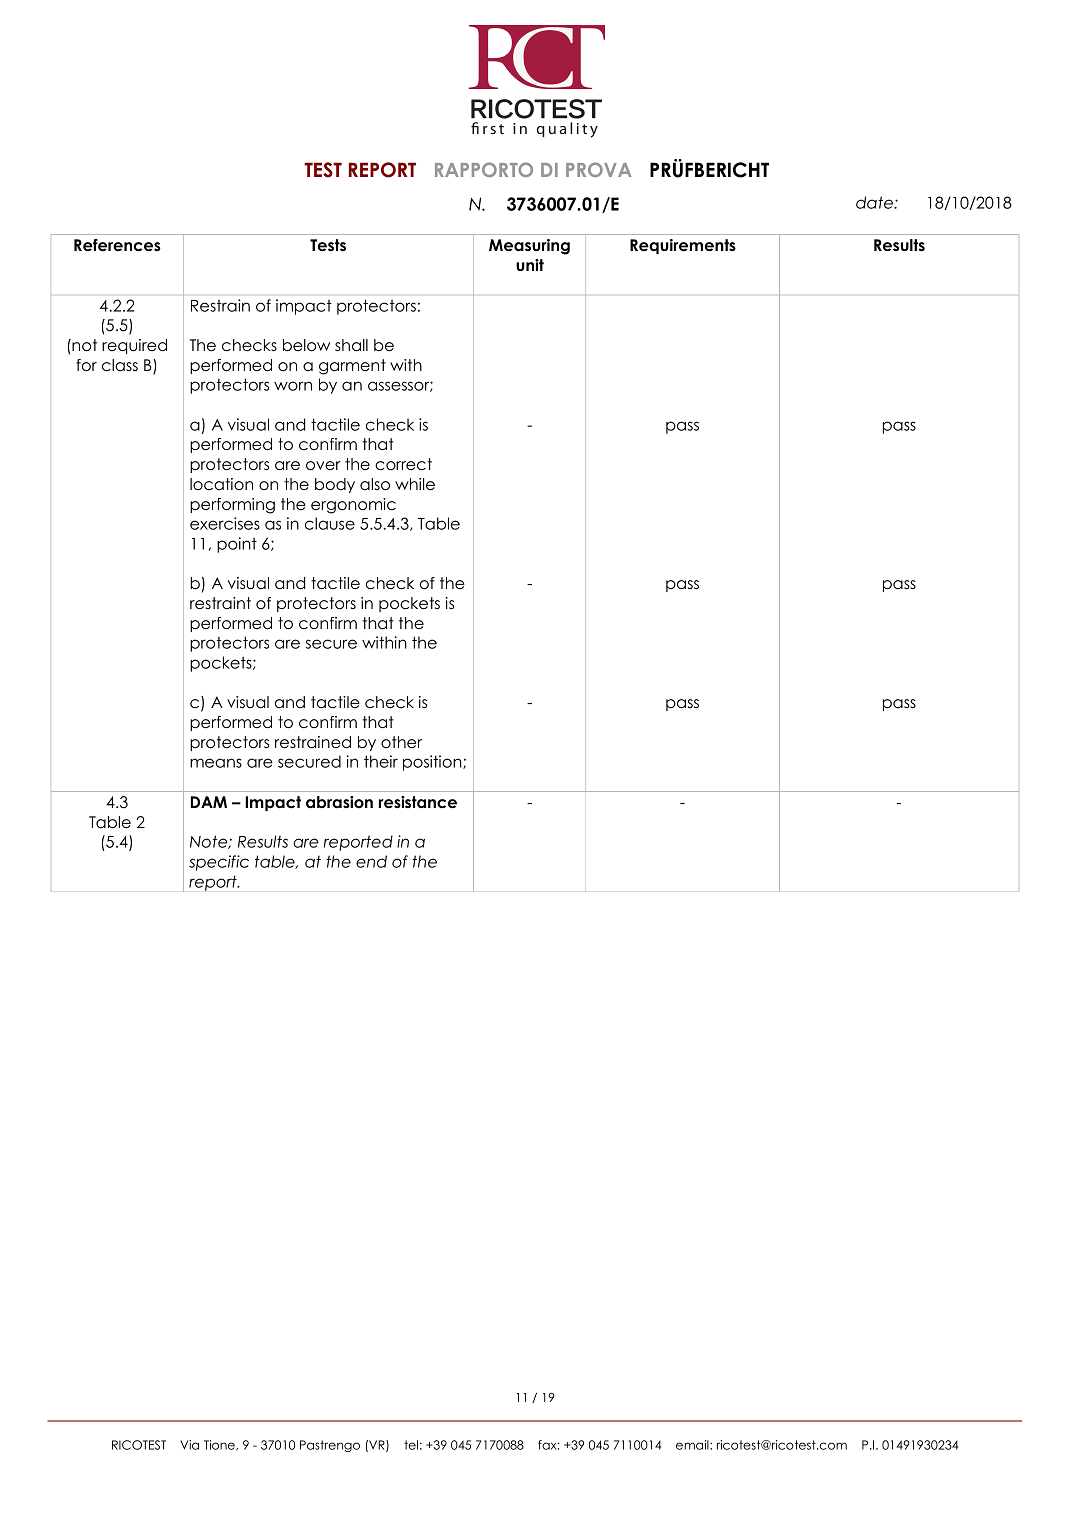  Describe the element at coordinates (875, 202) in the image. I see `date` at that location.
